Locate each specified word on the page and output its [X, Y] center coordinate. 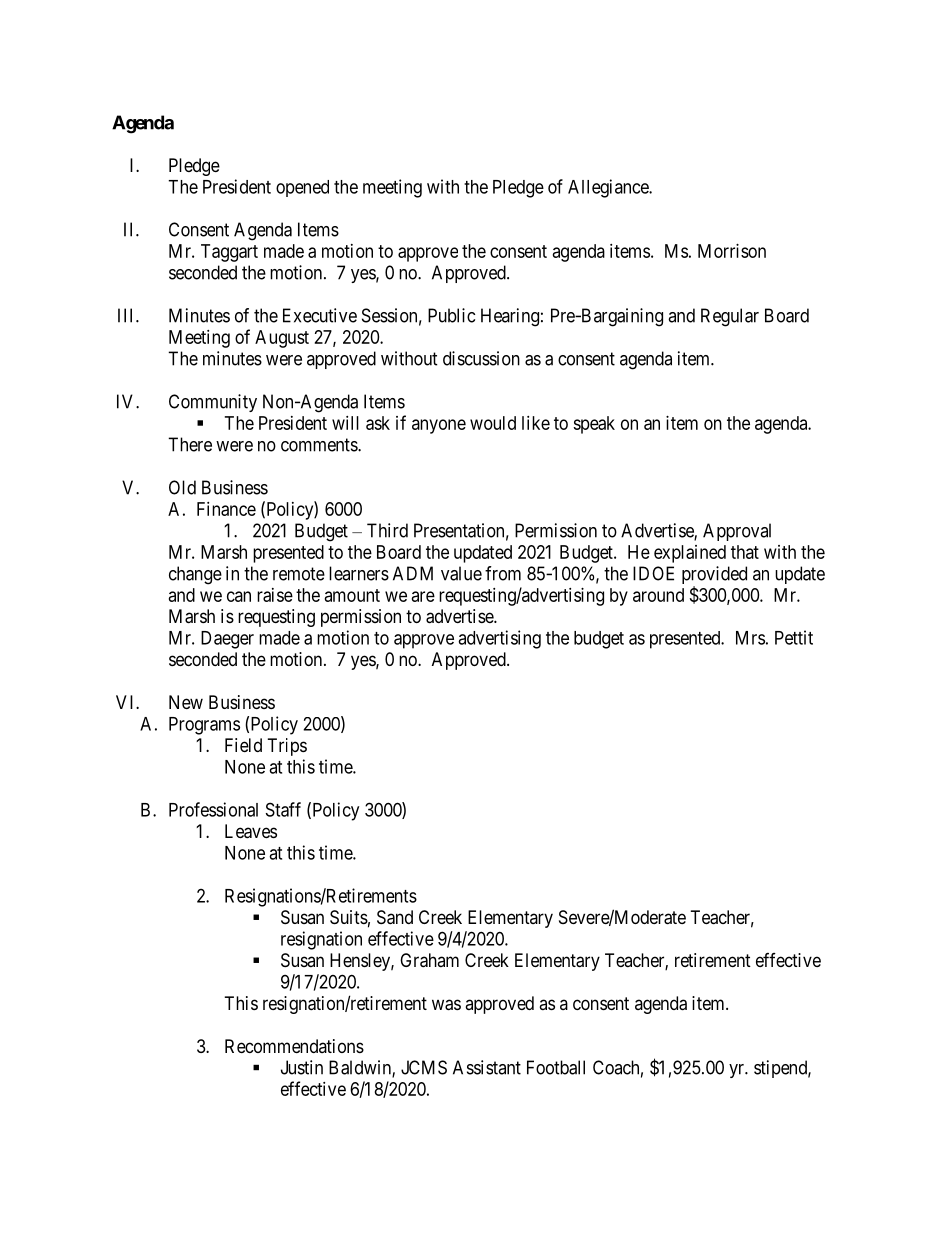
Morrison [732, 251]
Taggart [229, 253]
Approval [737, 532]
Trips [287, 747]
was [446, 1005]
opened [302, 188]
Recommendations [294, 1046]
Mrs [750, 638]
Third [387, 530]
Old [182, 487]
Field [243, 745]
